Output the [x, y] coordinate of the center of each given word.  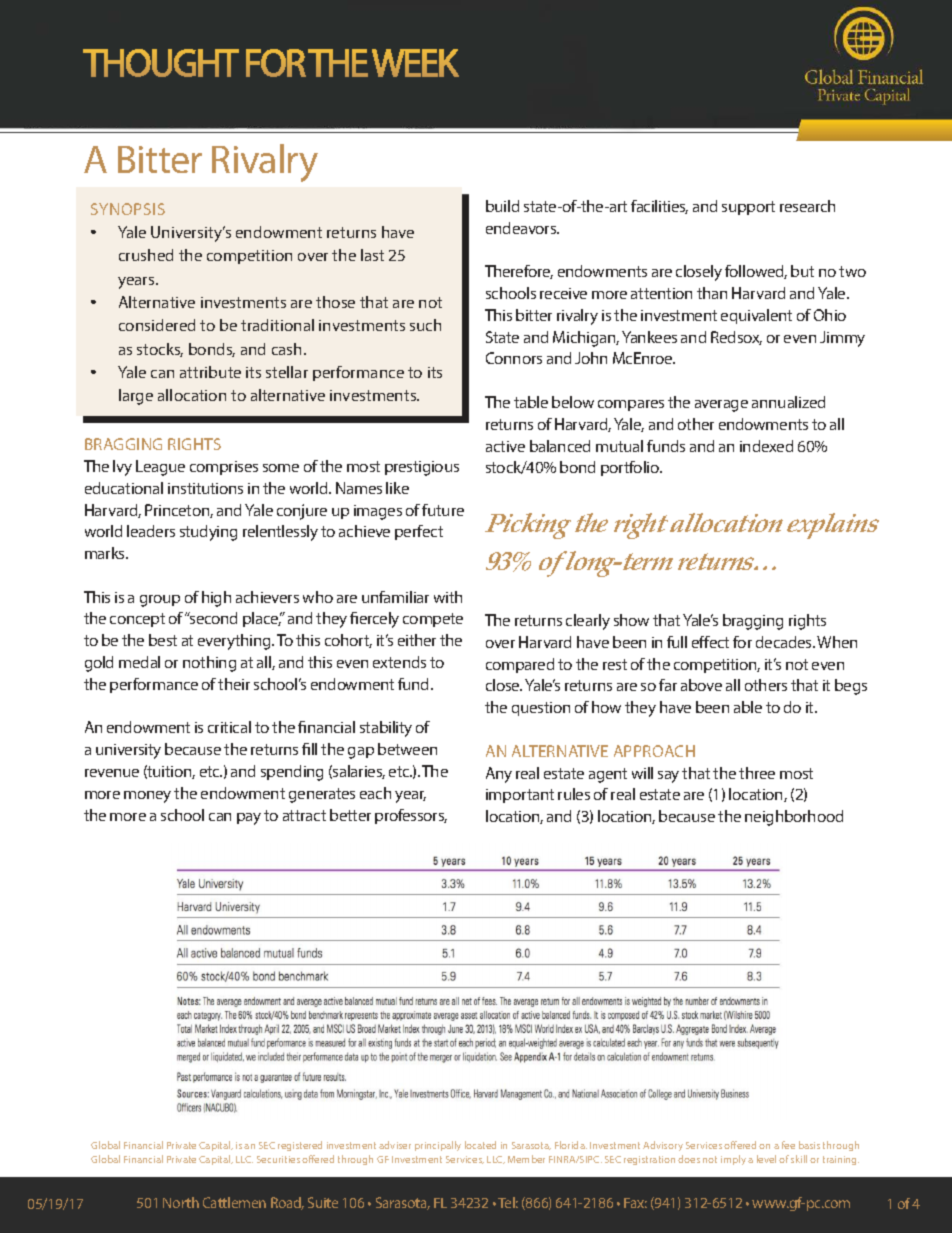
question [541, 709]
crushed [146, 255]
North [181, 1202]
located [480, 1145]
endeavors [522, 228]
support [748, 208]
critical [229, 727]
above [701, 685]
